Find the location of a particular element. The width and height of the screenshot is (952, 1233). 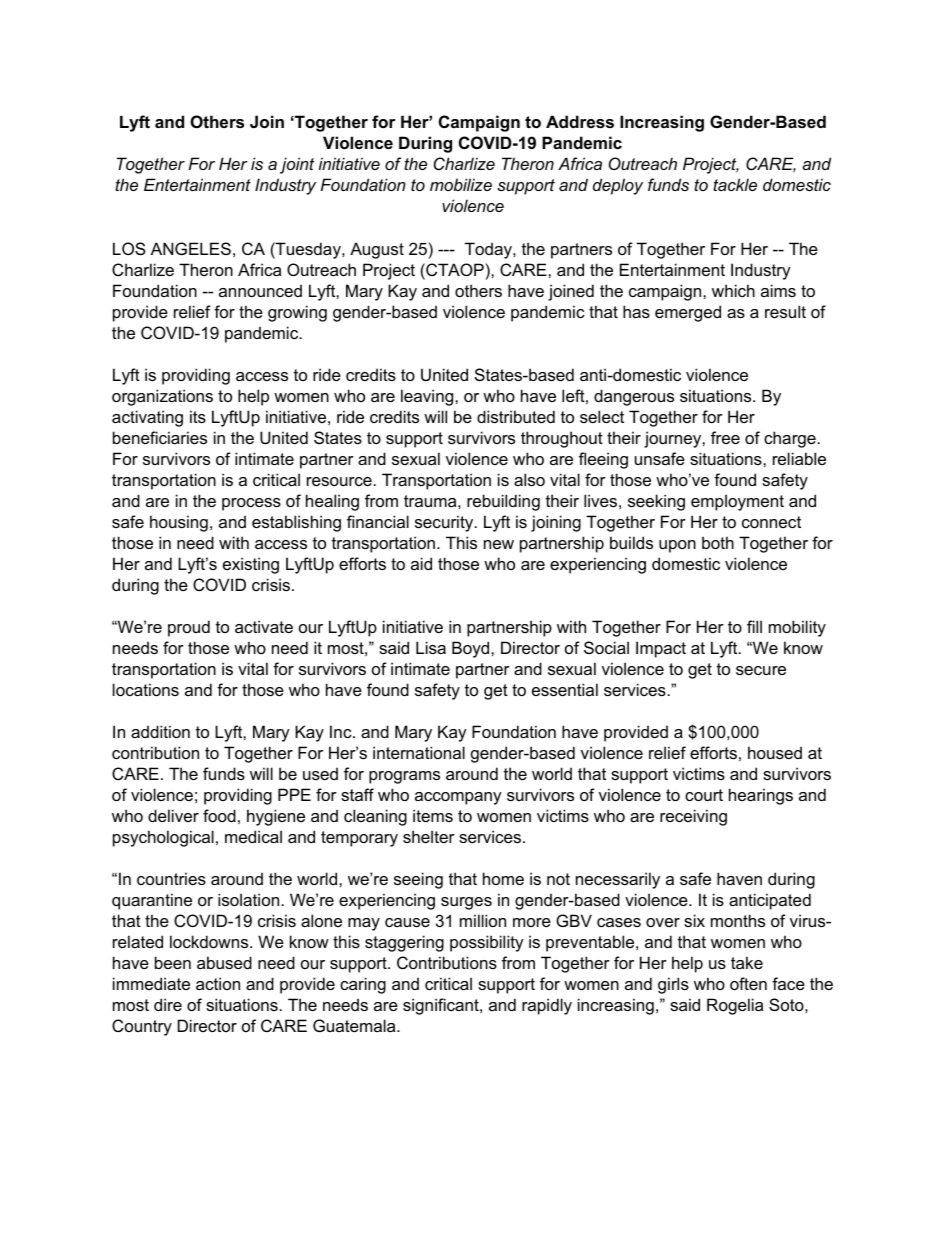

tackle is located at coordinates (735, 184).
